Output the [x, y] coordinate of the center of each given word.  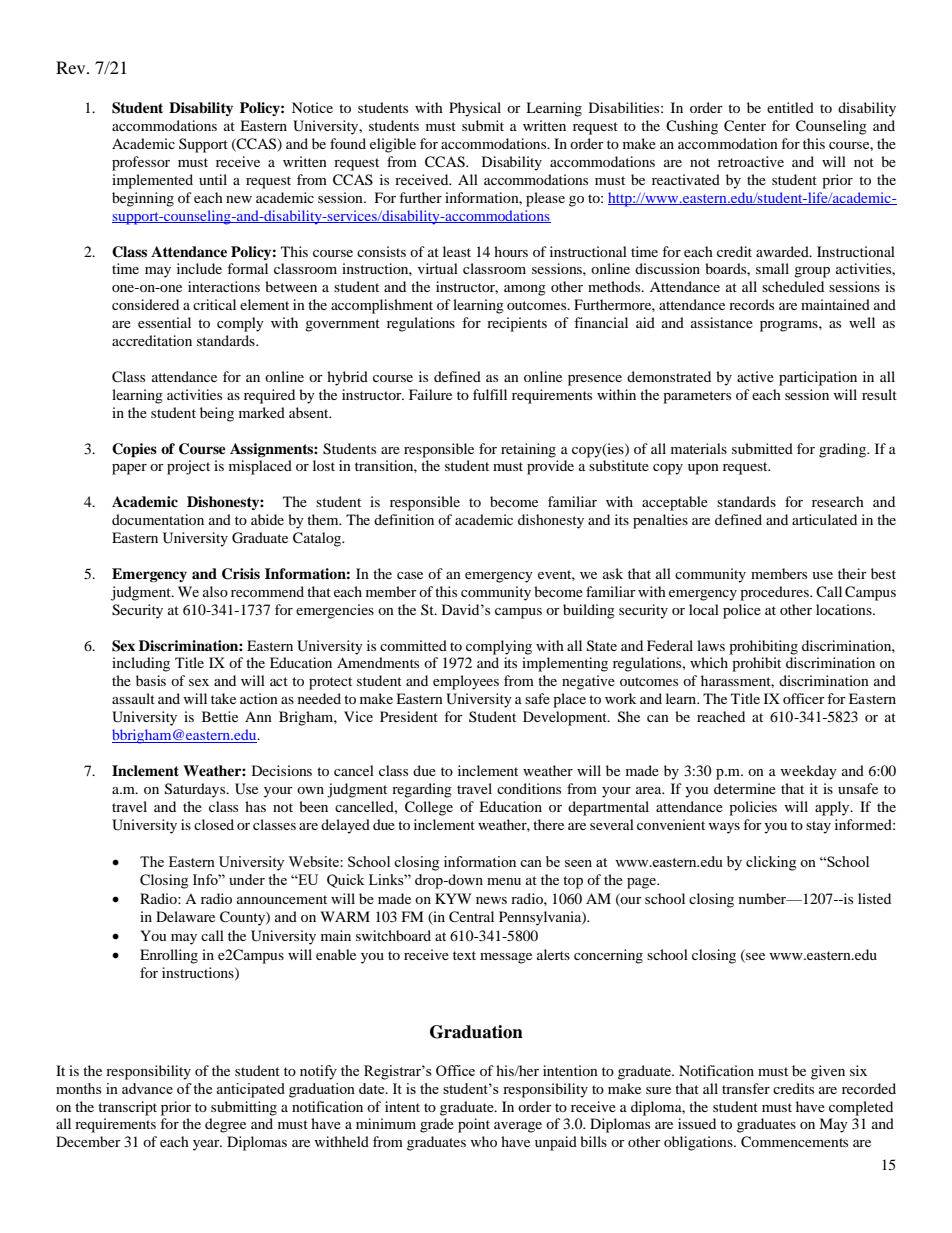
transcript [127, 1108]
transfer [746, 1088]
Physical [475, 109]
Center [745, 126]
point [474, 1125]
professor [141, 163]
